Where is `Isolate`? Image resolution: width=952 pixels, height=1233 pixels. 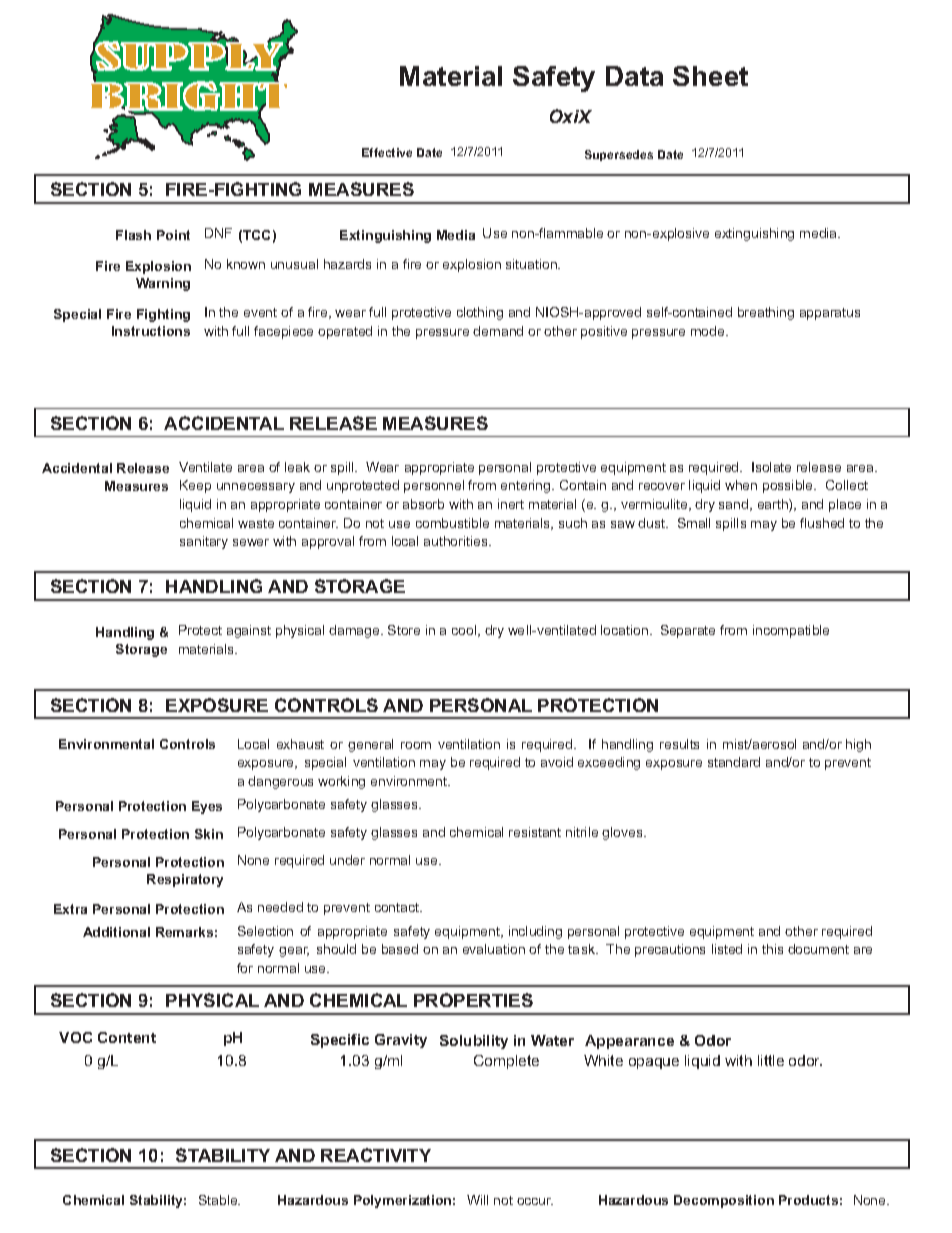
Isolate is located at coordinates (771, 467).
